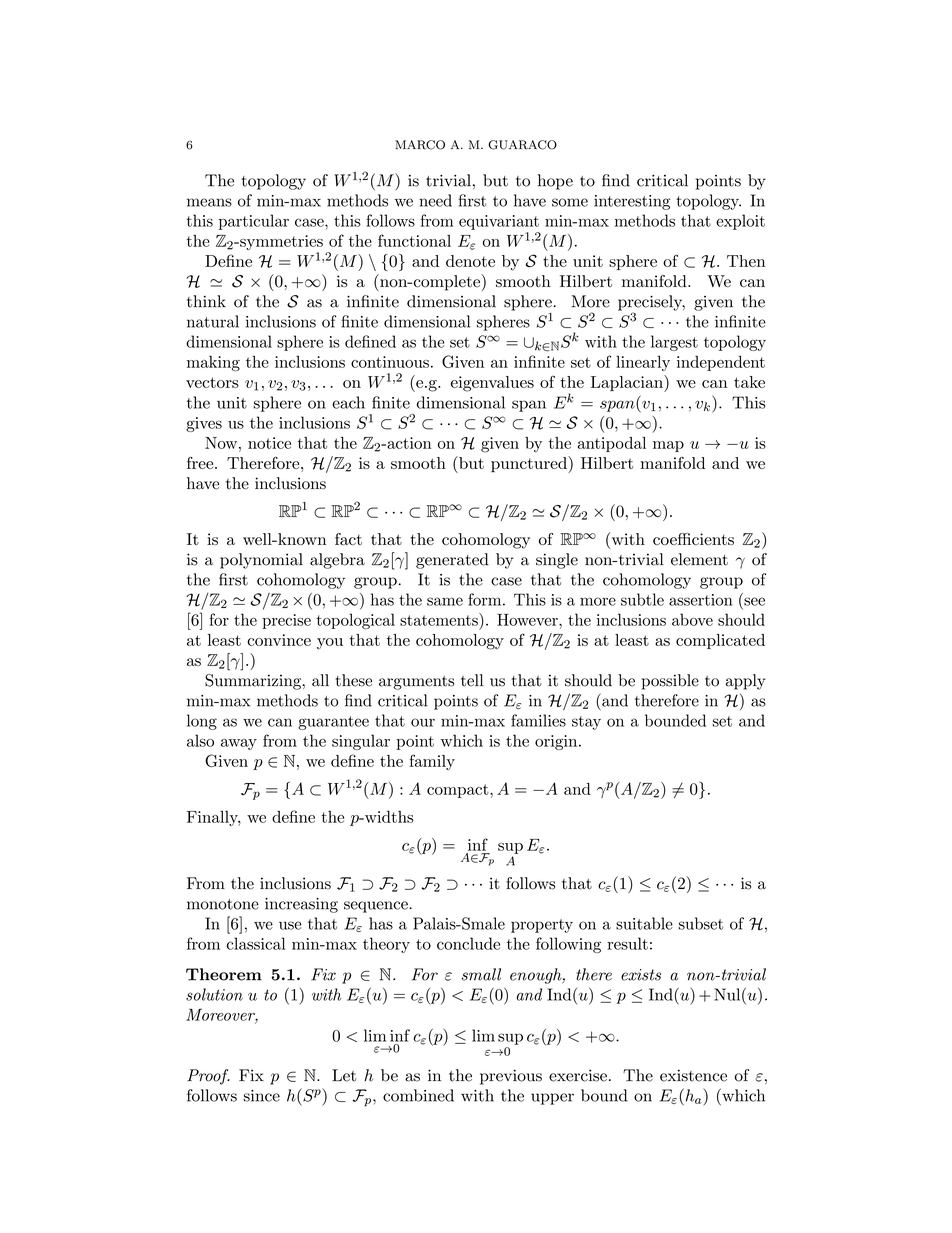  What do you see at coordinates (632, 202) in the screenshot?
I see `interesting` at bounding box center [632, 202].
